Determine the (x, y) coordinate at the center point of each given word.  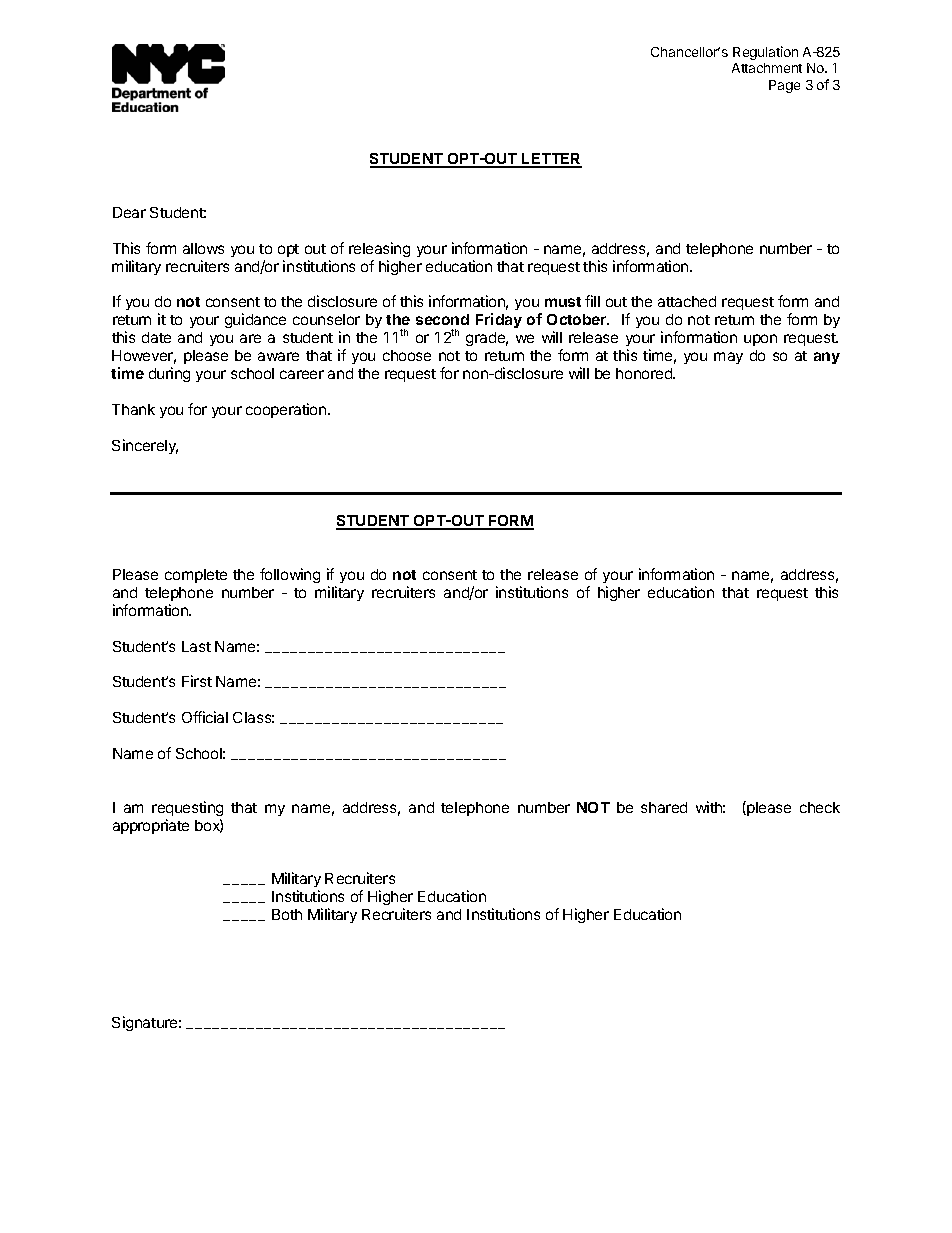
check (820, 807)
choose (407, 355)
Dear (129, 212)
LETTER (551, 160)
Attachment (767, 68)
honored (645, 373)
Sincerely (145, 446)
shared (664, 807)
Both (287, 914)
